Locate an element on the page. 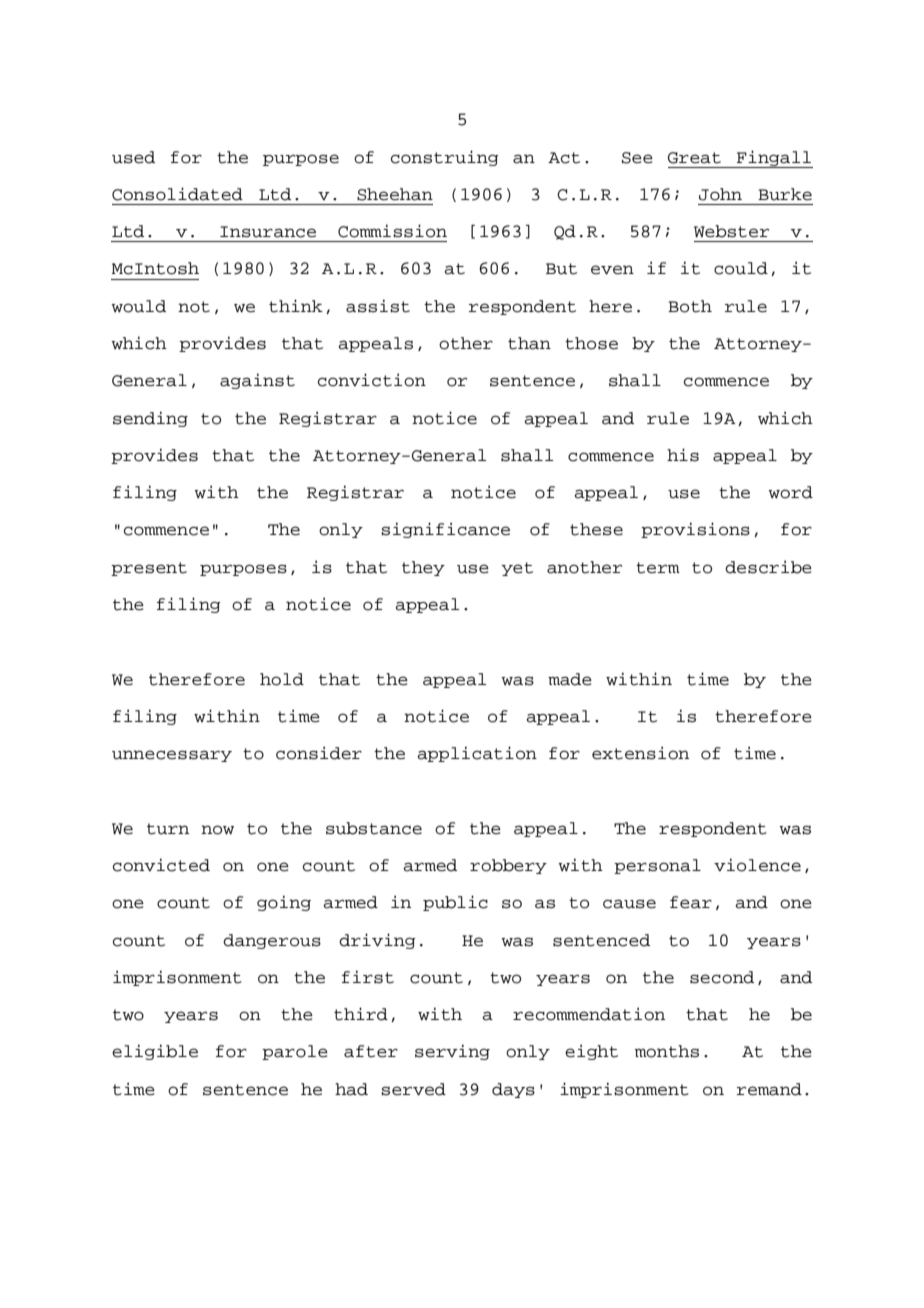 The width and height of the document is (924, 1308). robbery is located at coordinates (508, 866).
